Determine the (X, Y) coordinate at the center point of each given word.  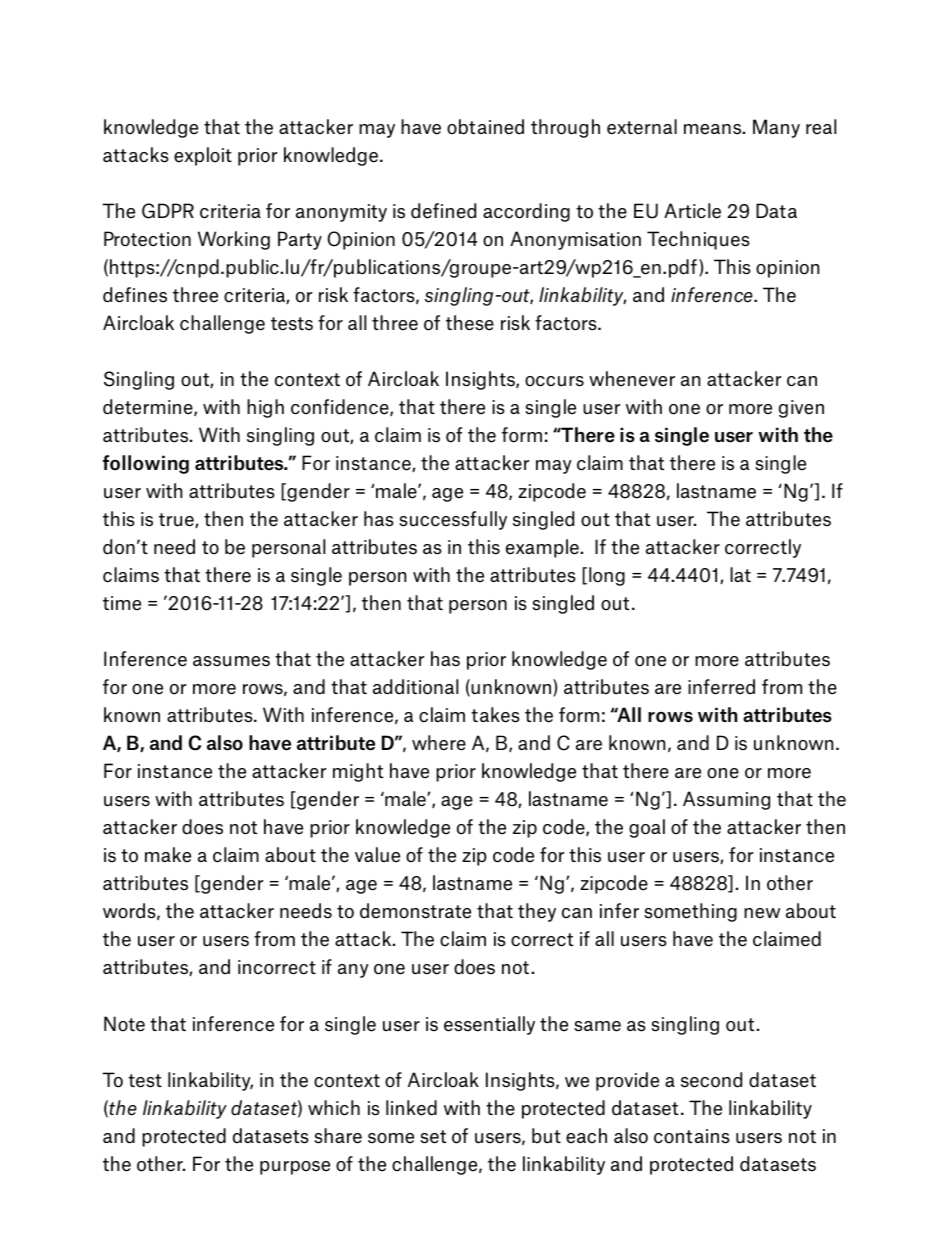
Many (776, 128)
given (801, 409)
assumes (231, 661)
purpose (295, 1168)
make (168, 855)
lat (740, 574)
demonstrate (415, 911)
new (762, 913)
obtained (485, 127)
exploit (203, 156)
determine (149, 407)
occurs (554, 381)
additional (415, 687)
